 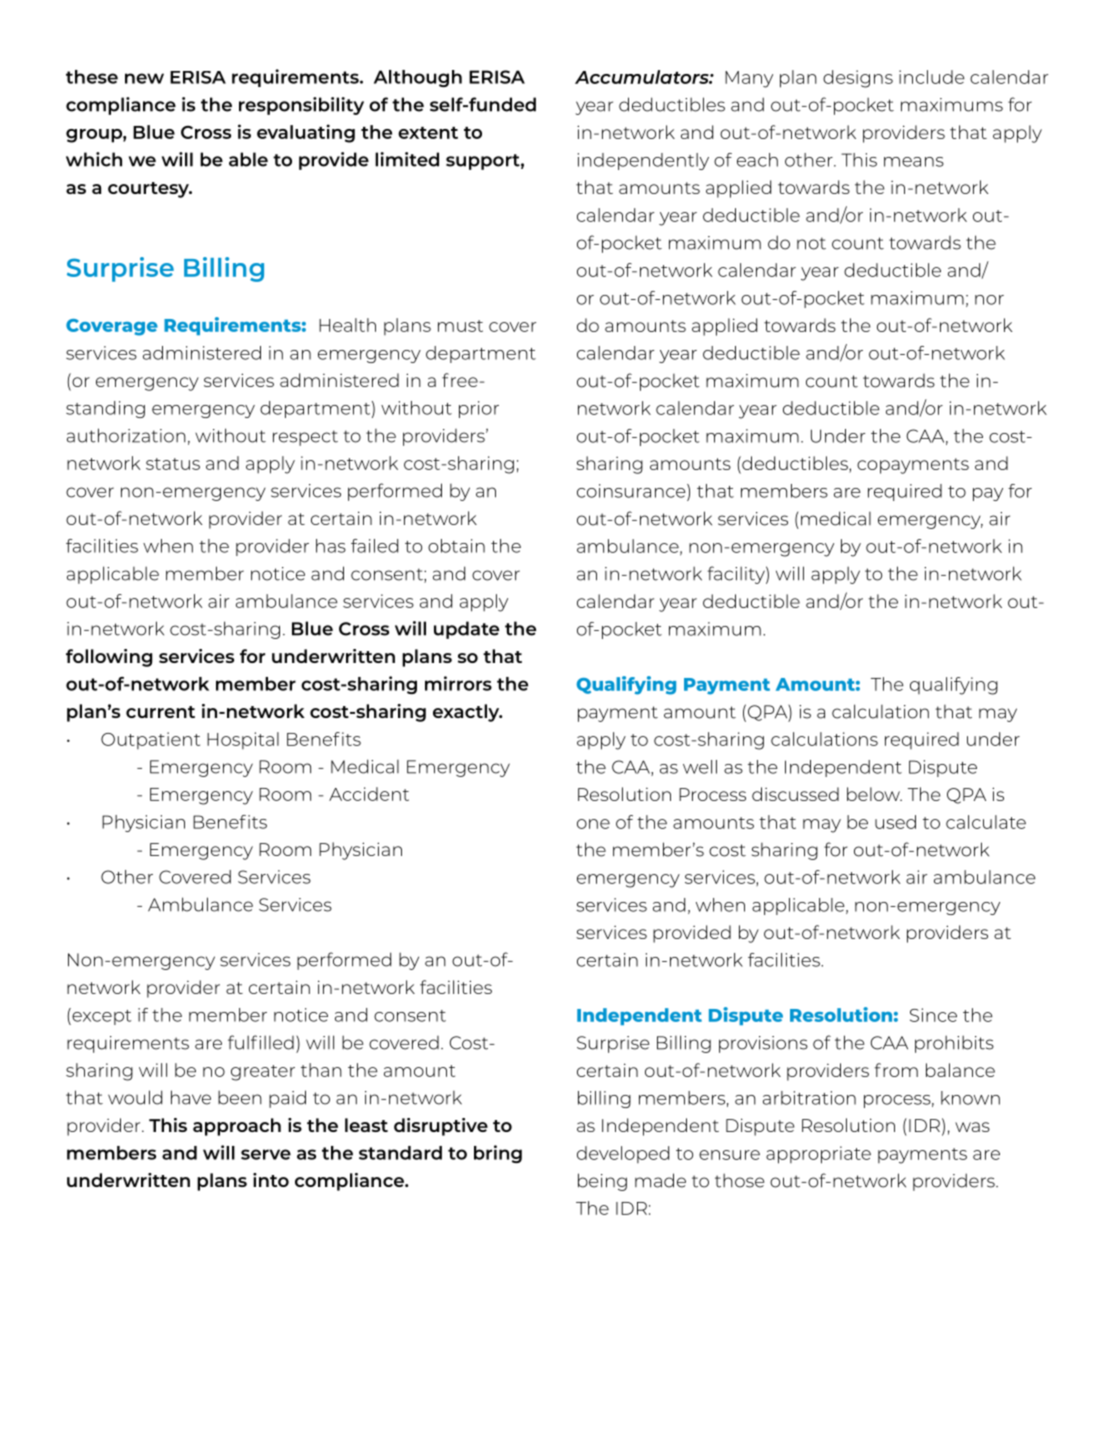 What do you see at coordinates (858, 79) in the screenshot?
I see `designs` at bounding box center [858, 79].
